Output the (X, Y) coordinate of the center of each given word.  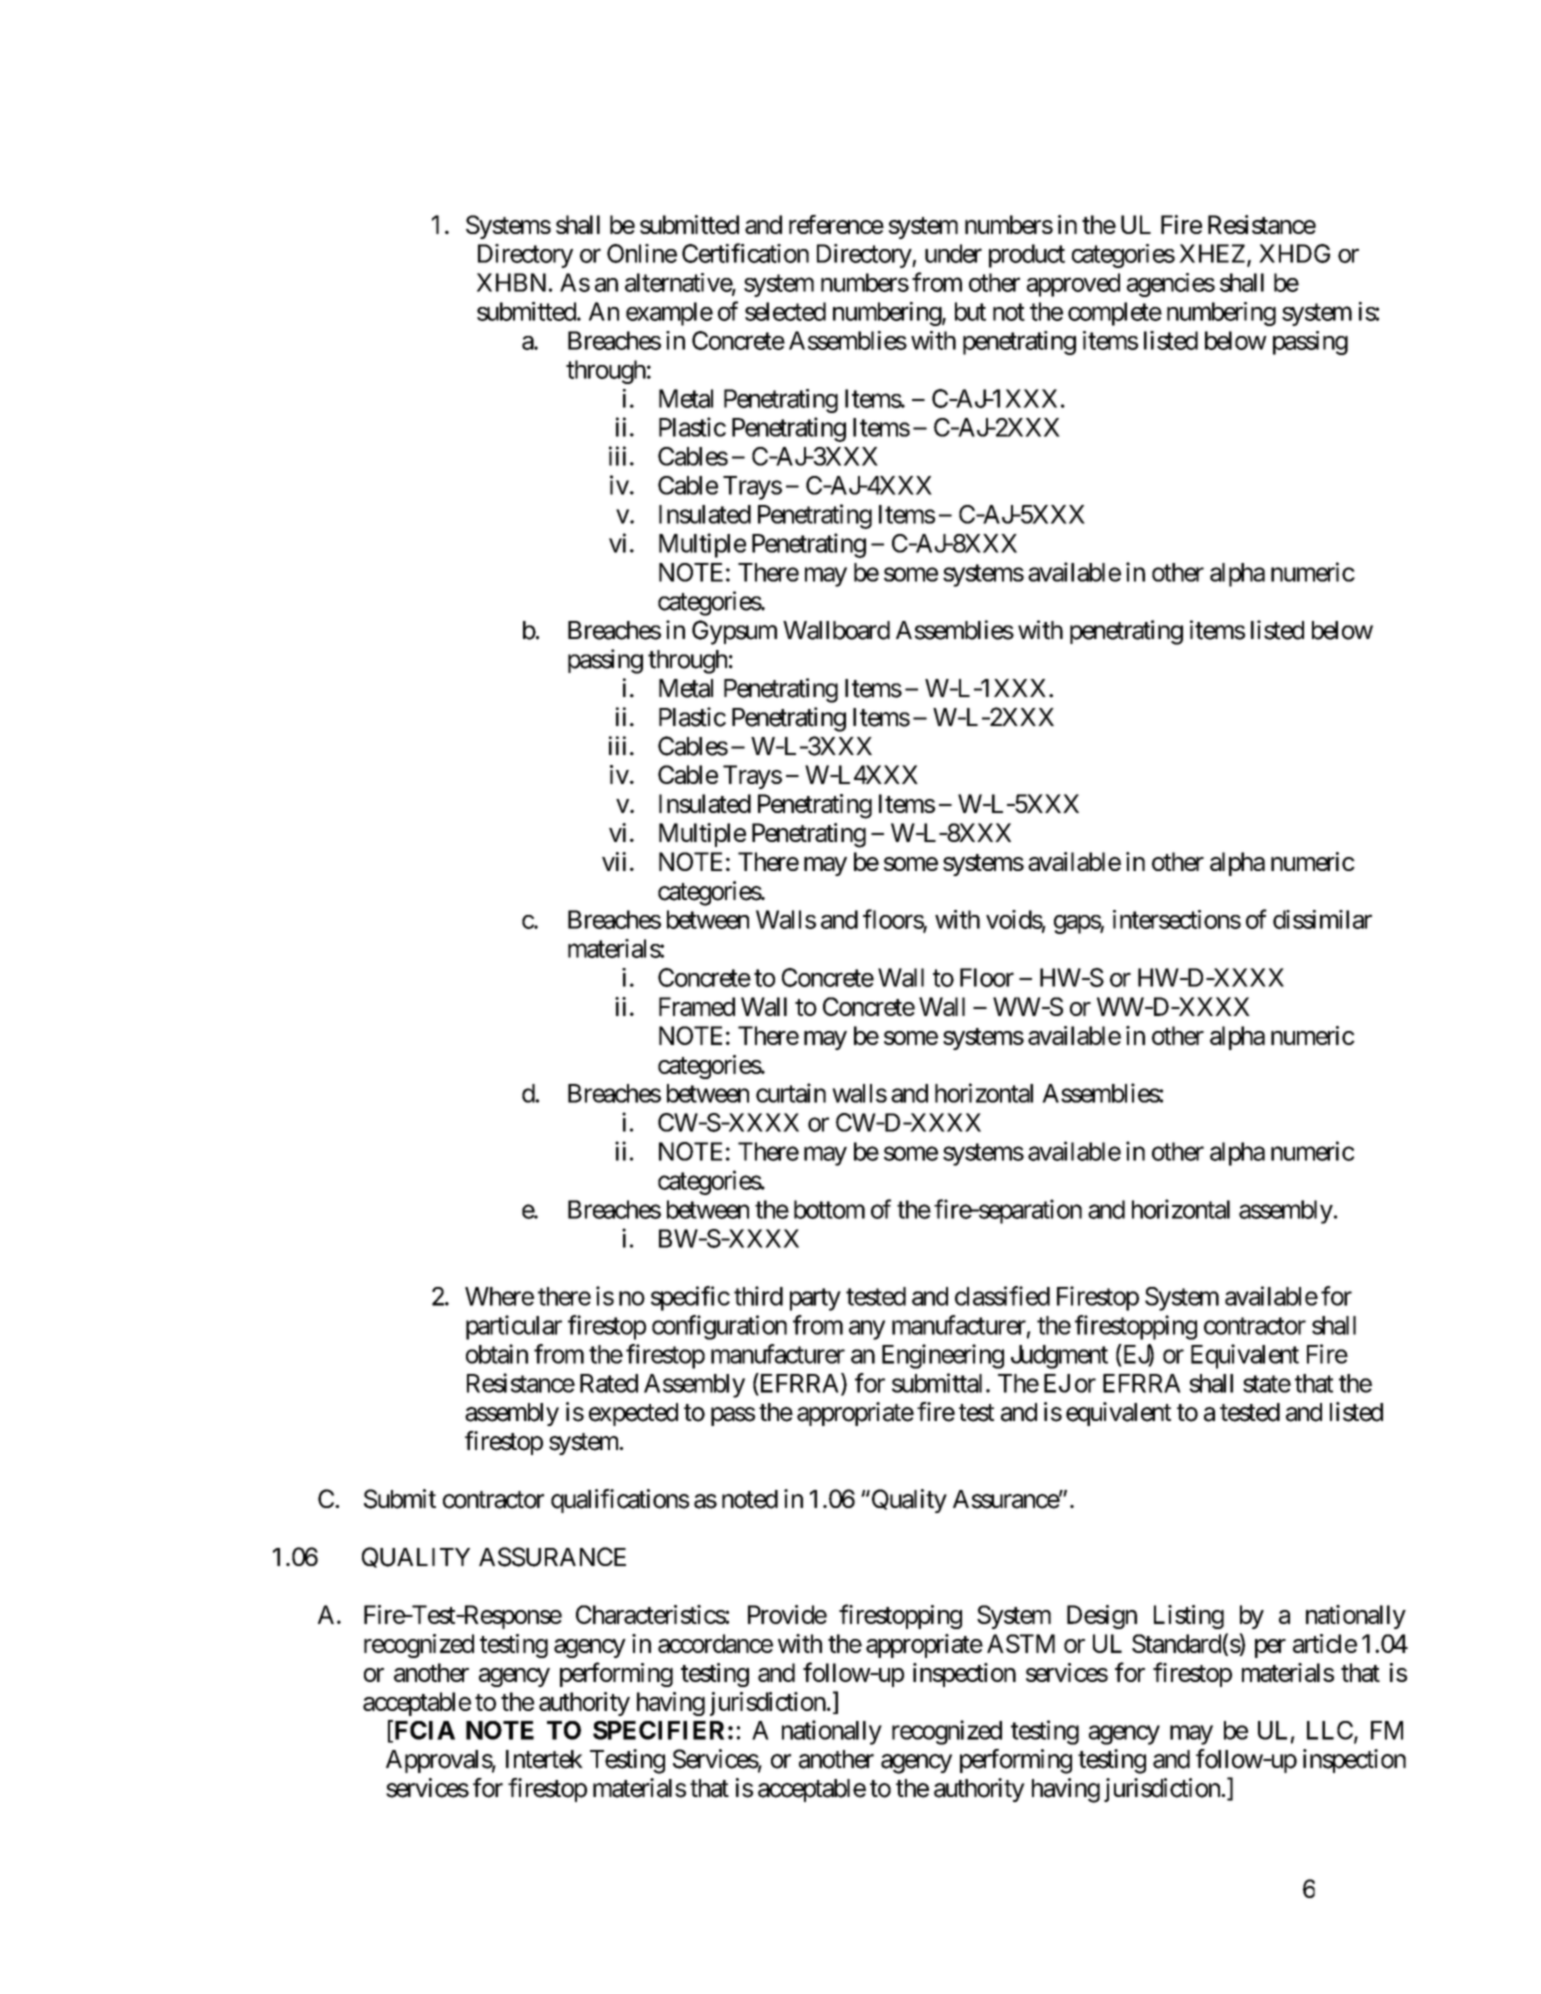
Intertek (544, 1759)
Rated (609, 1383)
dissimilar (1322, 919)
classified (1002, 1296)
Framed (697, 1006)
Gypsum (734, 632)
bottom (829, 1209)
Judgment (1059, 1357)
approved (1073, 285)
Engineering (943, 1356)
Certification (745, 253)
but (970, 311)
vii (614, 861)
